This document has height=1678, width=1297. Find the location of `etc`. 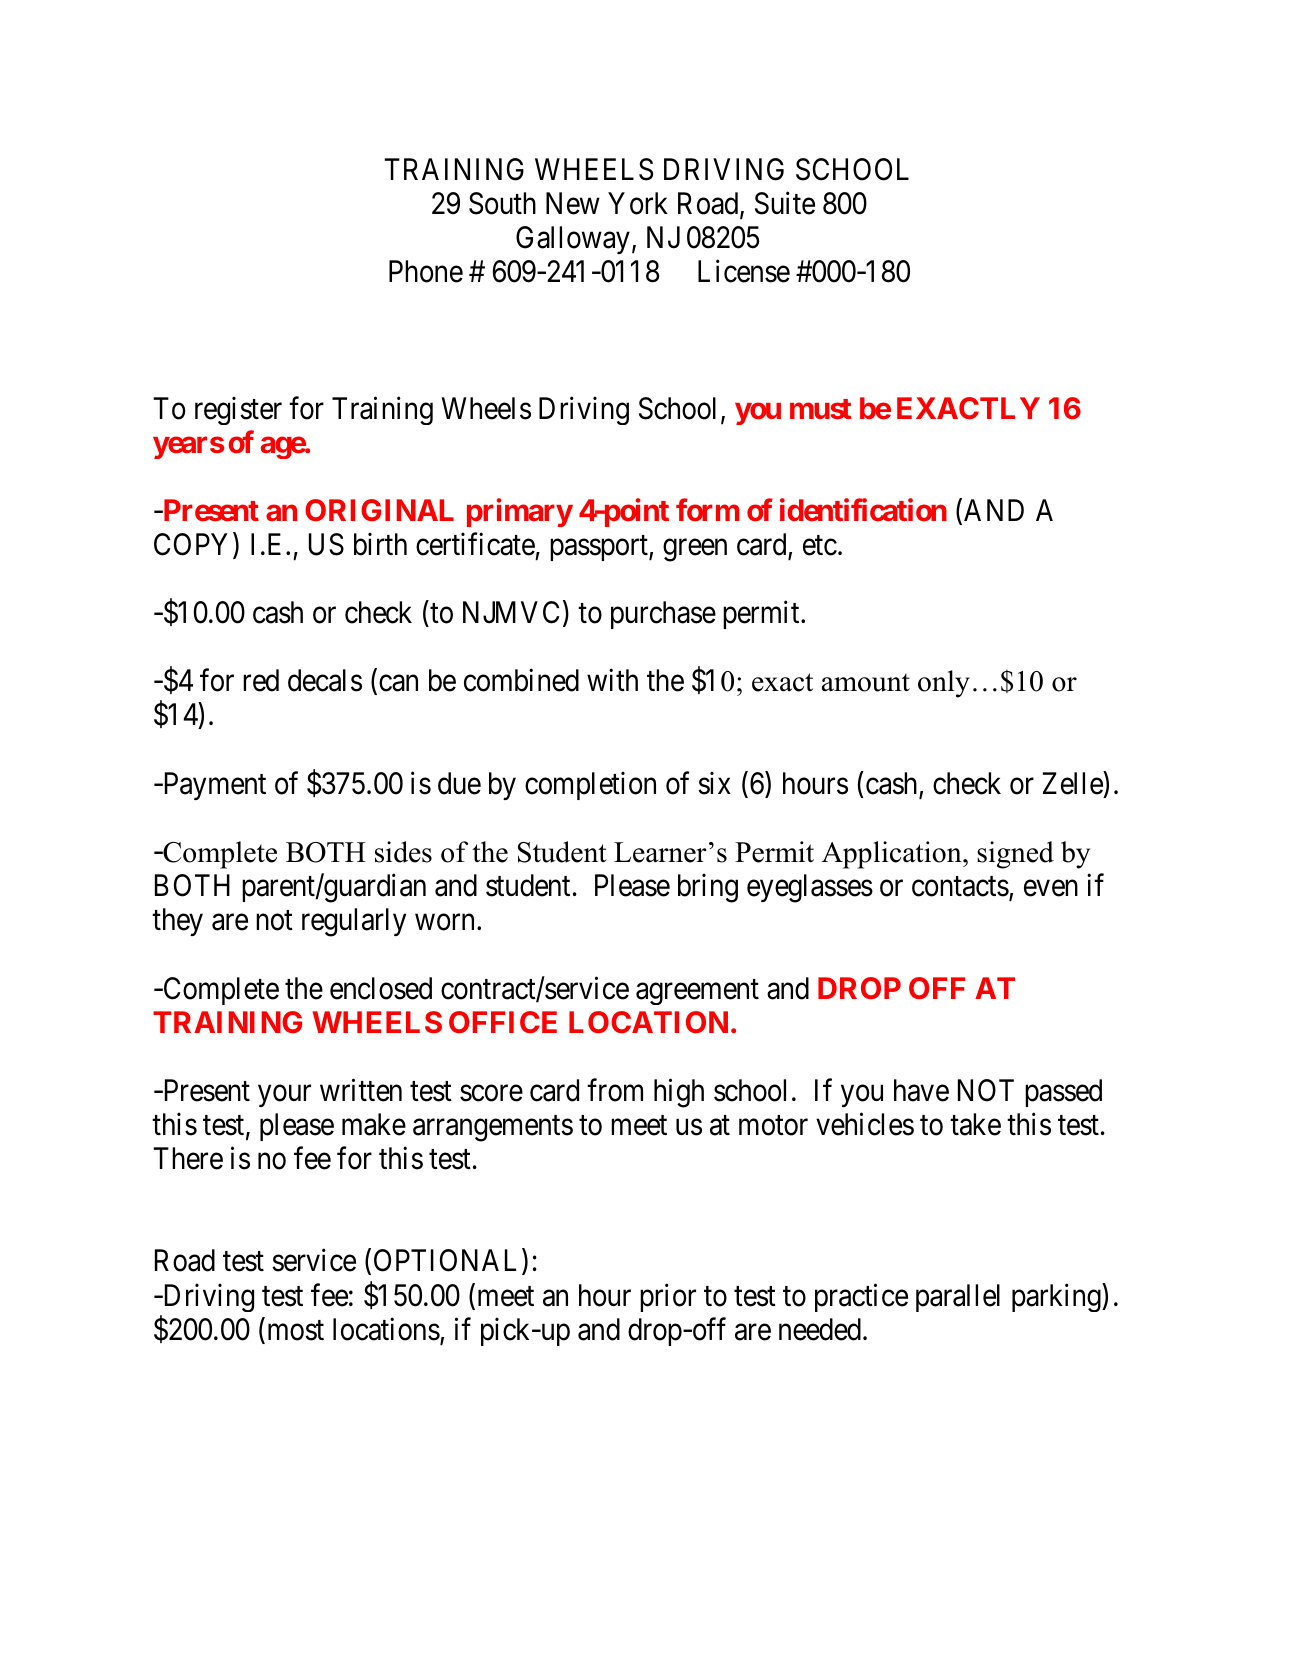

etc is located at coordinates (820, 546).
